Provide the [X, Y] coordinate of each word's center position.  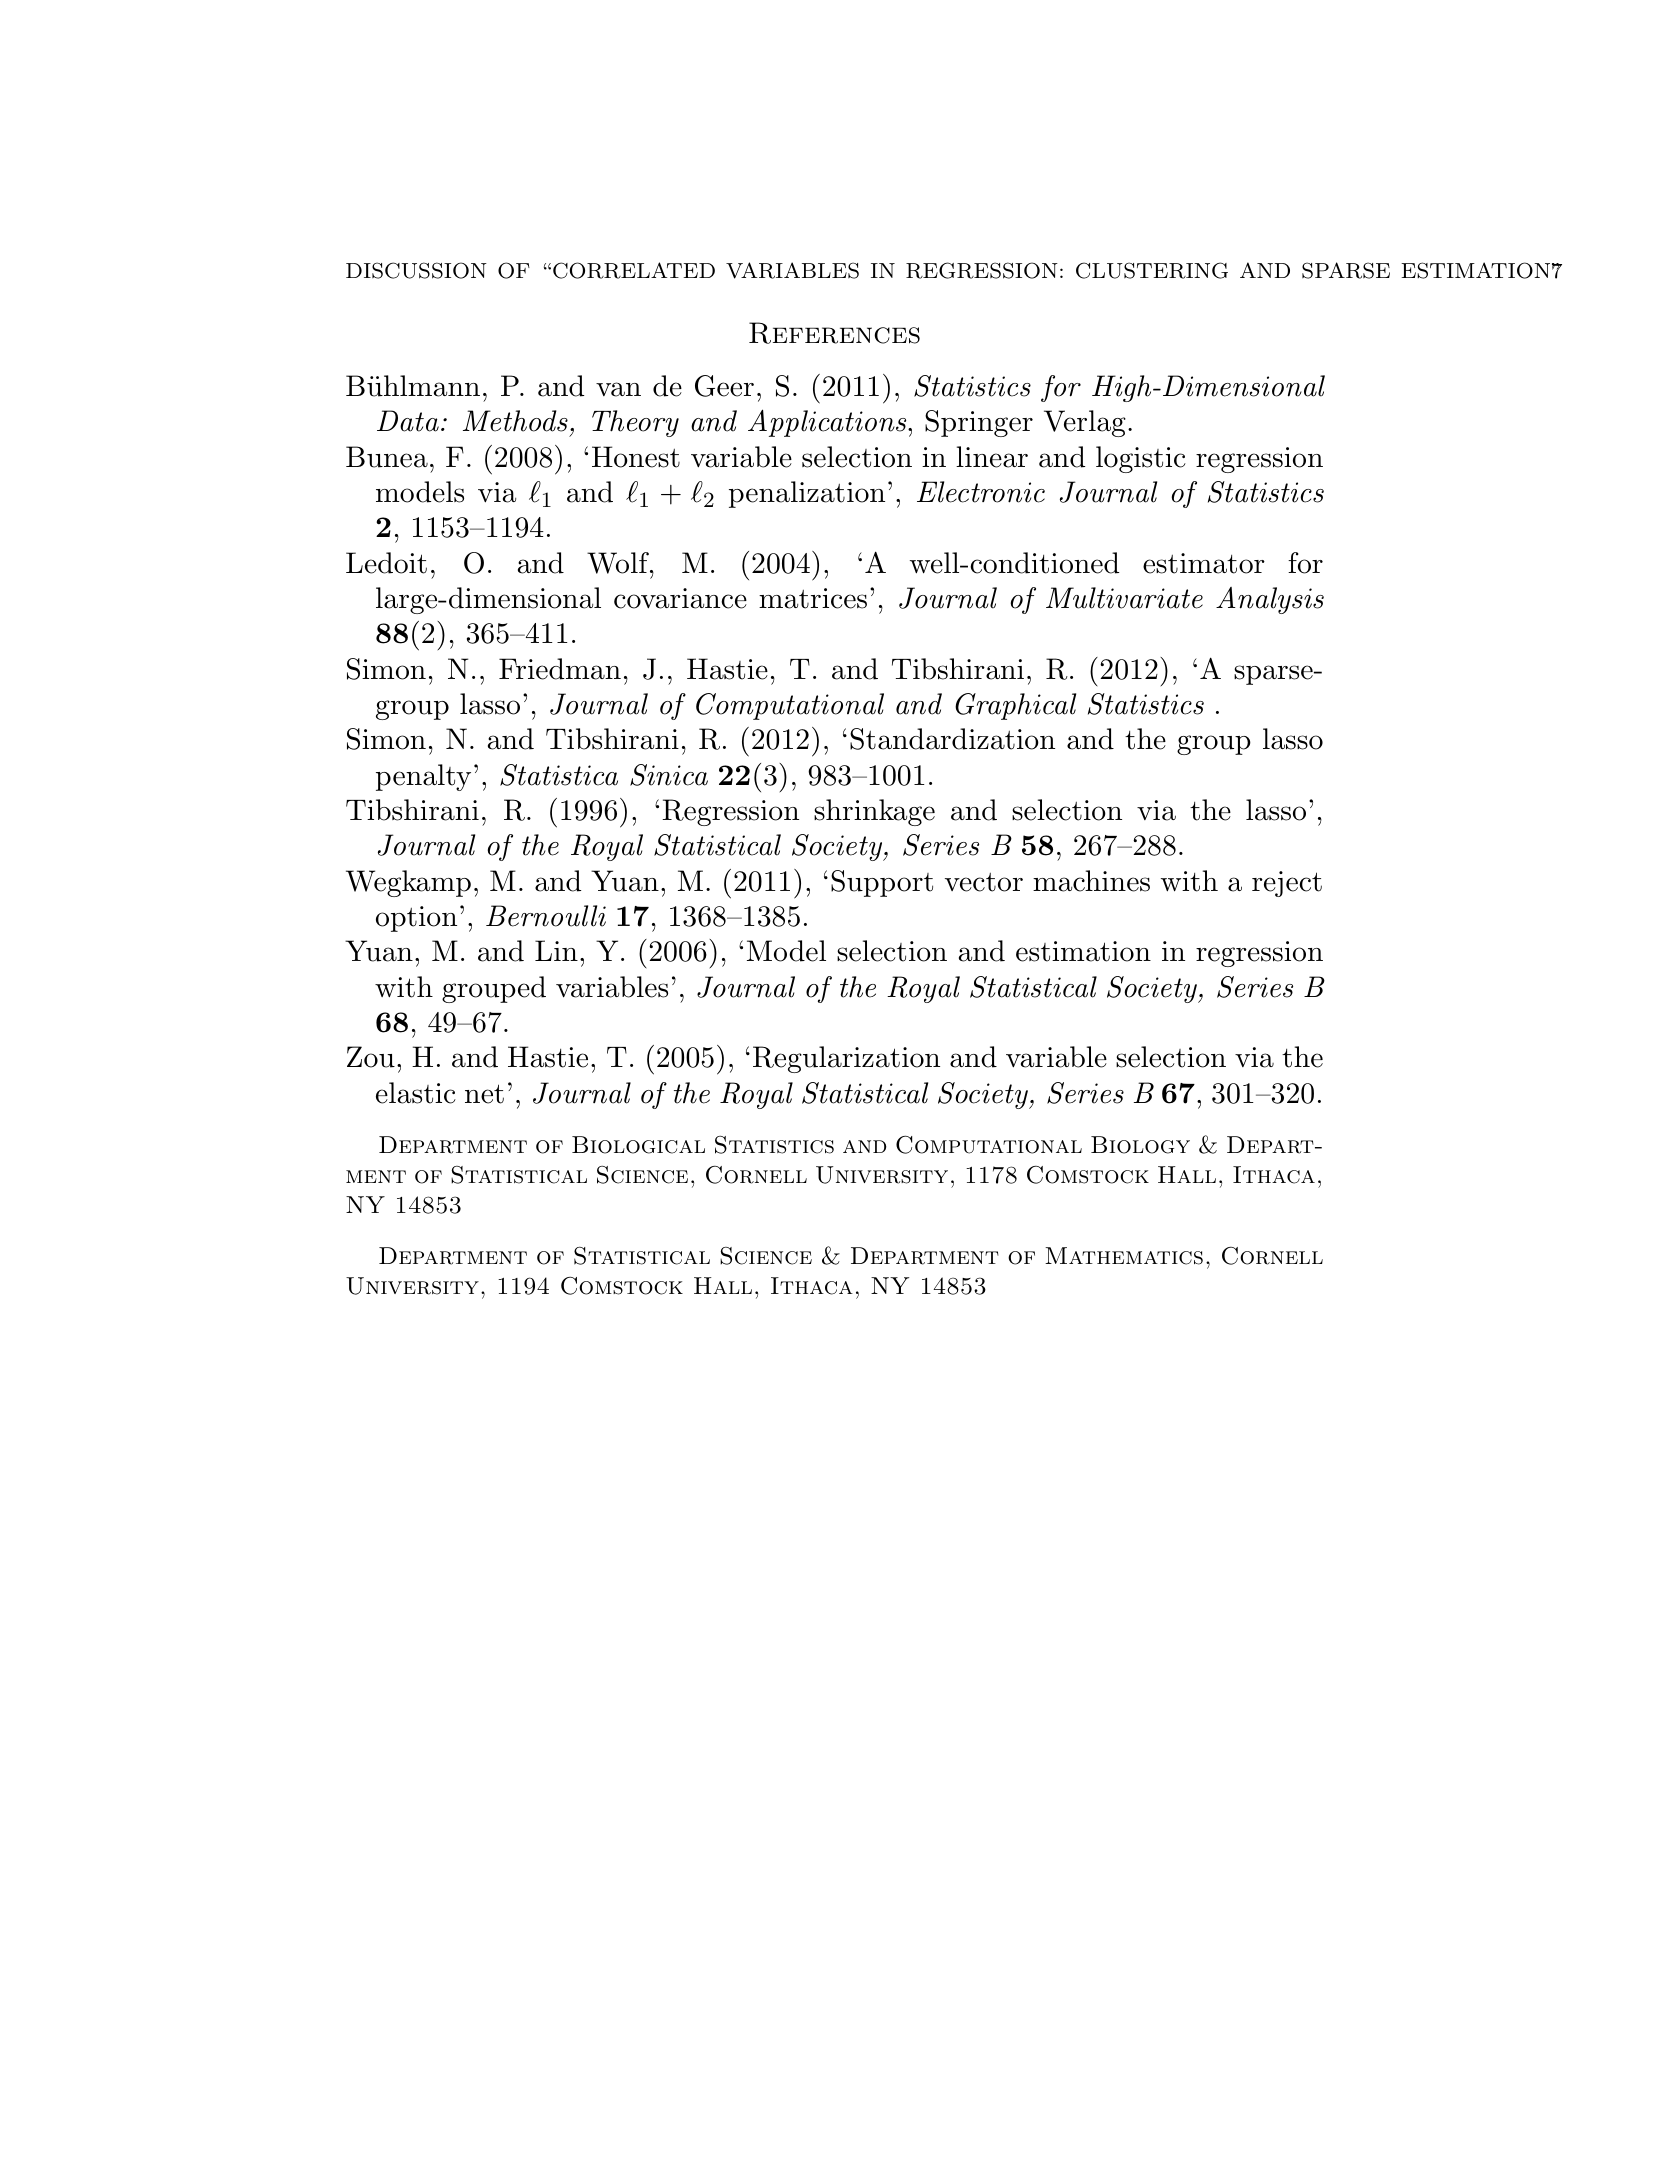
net [484, 1094]
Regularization [846, 1059]
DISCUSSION [416, 270]
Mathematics [1124, 1256]
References [834, 333]
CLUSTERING [1152, 270]
